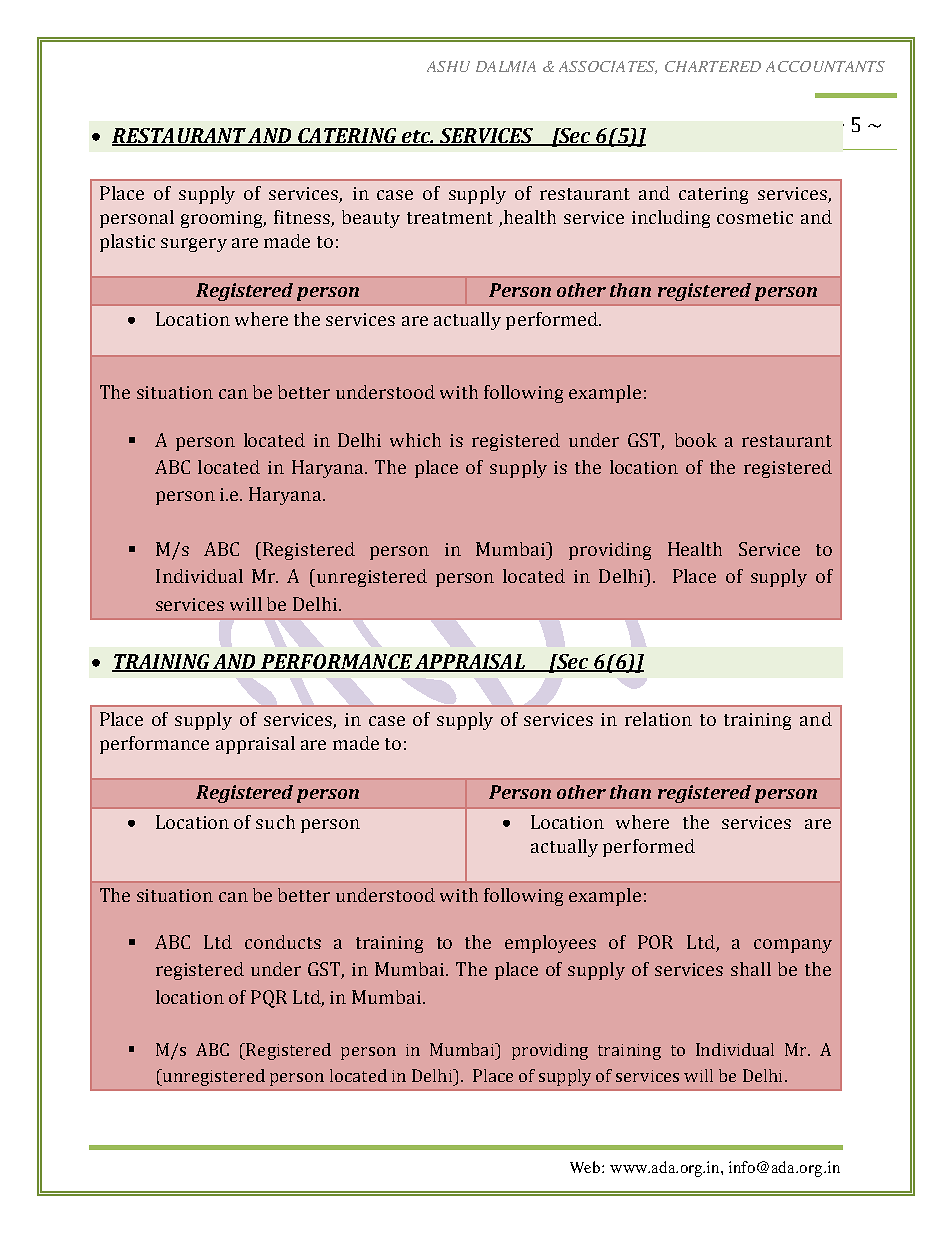  I want to click on shall, so click(751, 969).
